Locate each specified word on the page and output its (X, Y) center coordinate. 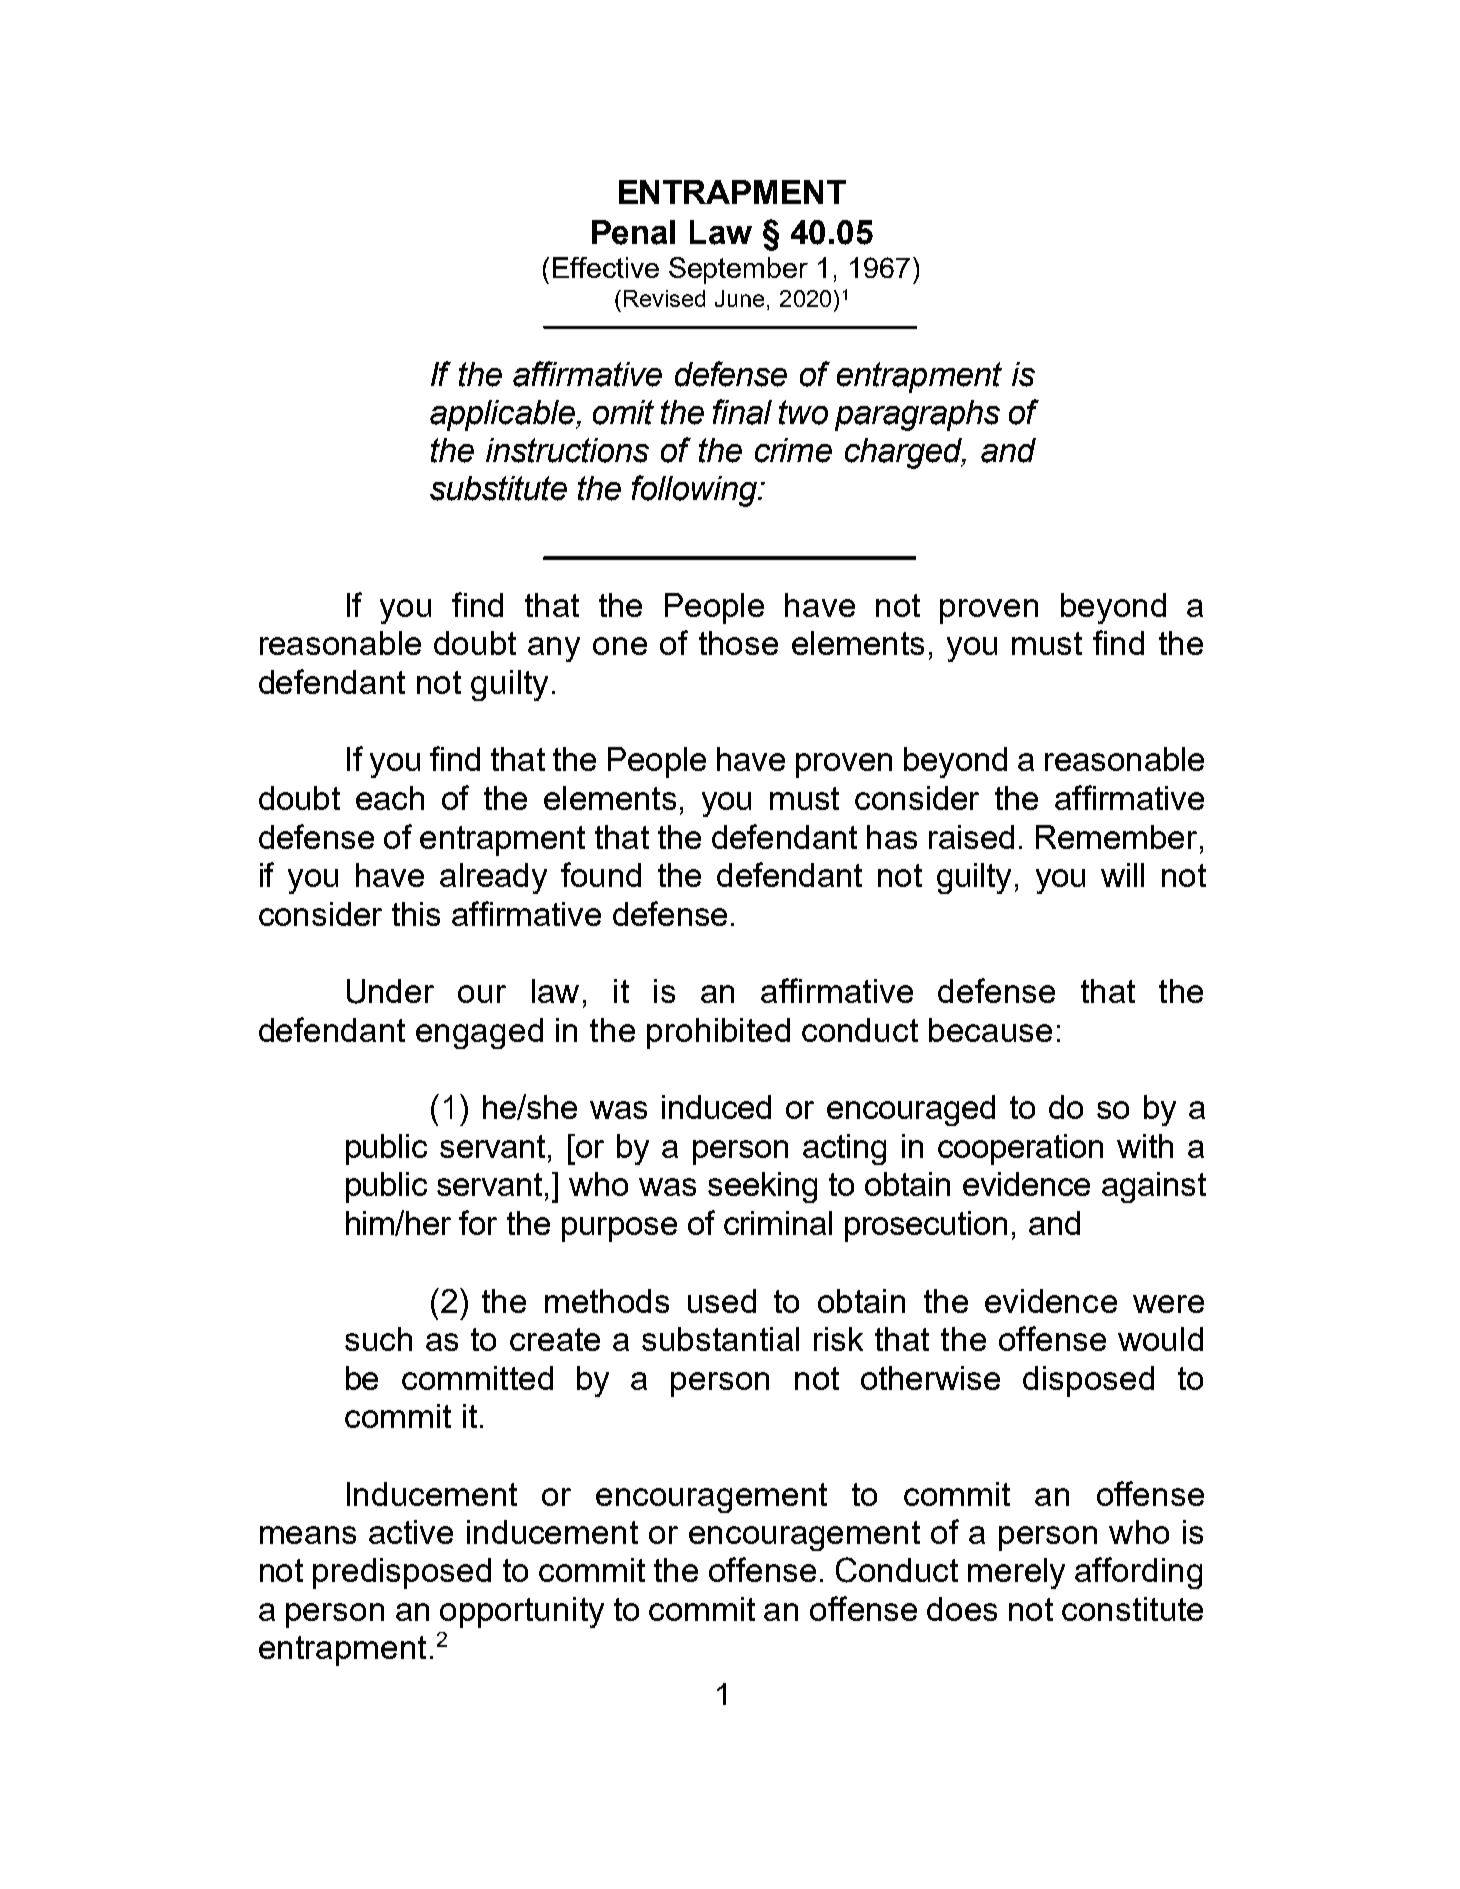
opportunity (522, 1612)
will (1122, 875)
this (416, 914)
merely (1016, 1573)
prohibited (718, 1033)
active (411, 1532)
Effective (606, 267)
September (738, 270)
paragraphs (917, 415)
